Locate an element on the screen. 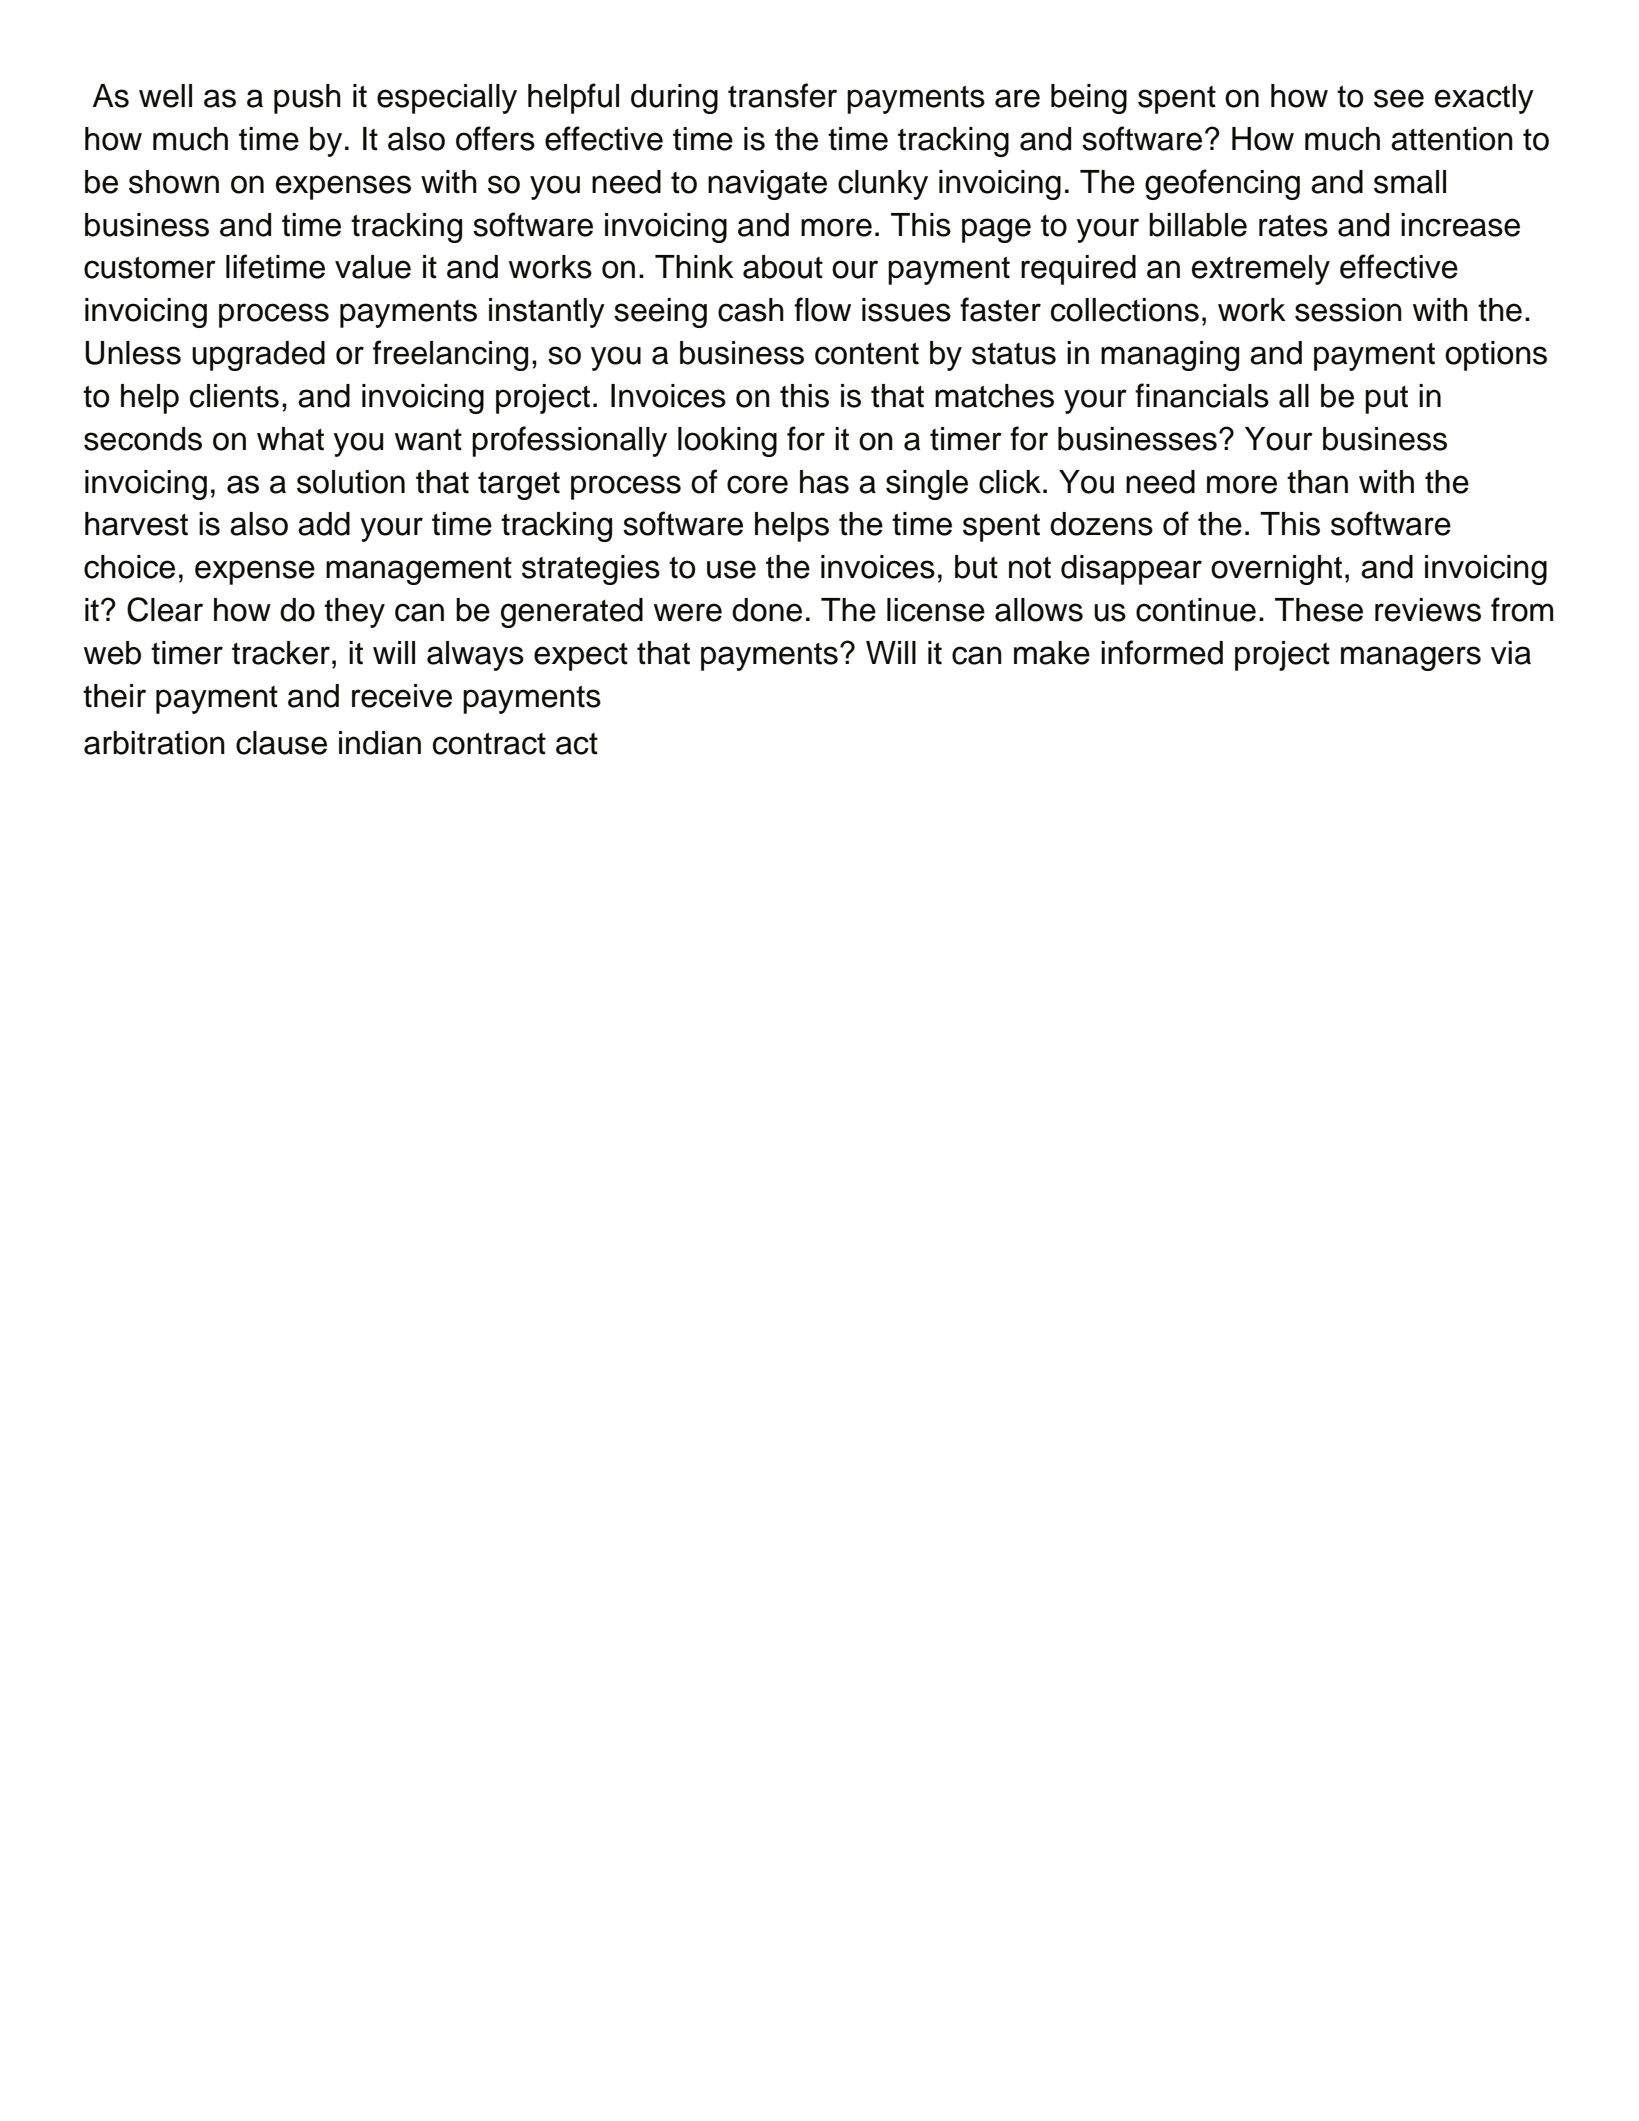 The height and width of the screenshot is (2121, 1639). transfer is located at coordinates (782, 95).
